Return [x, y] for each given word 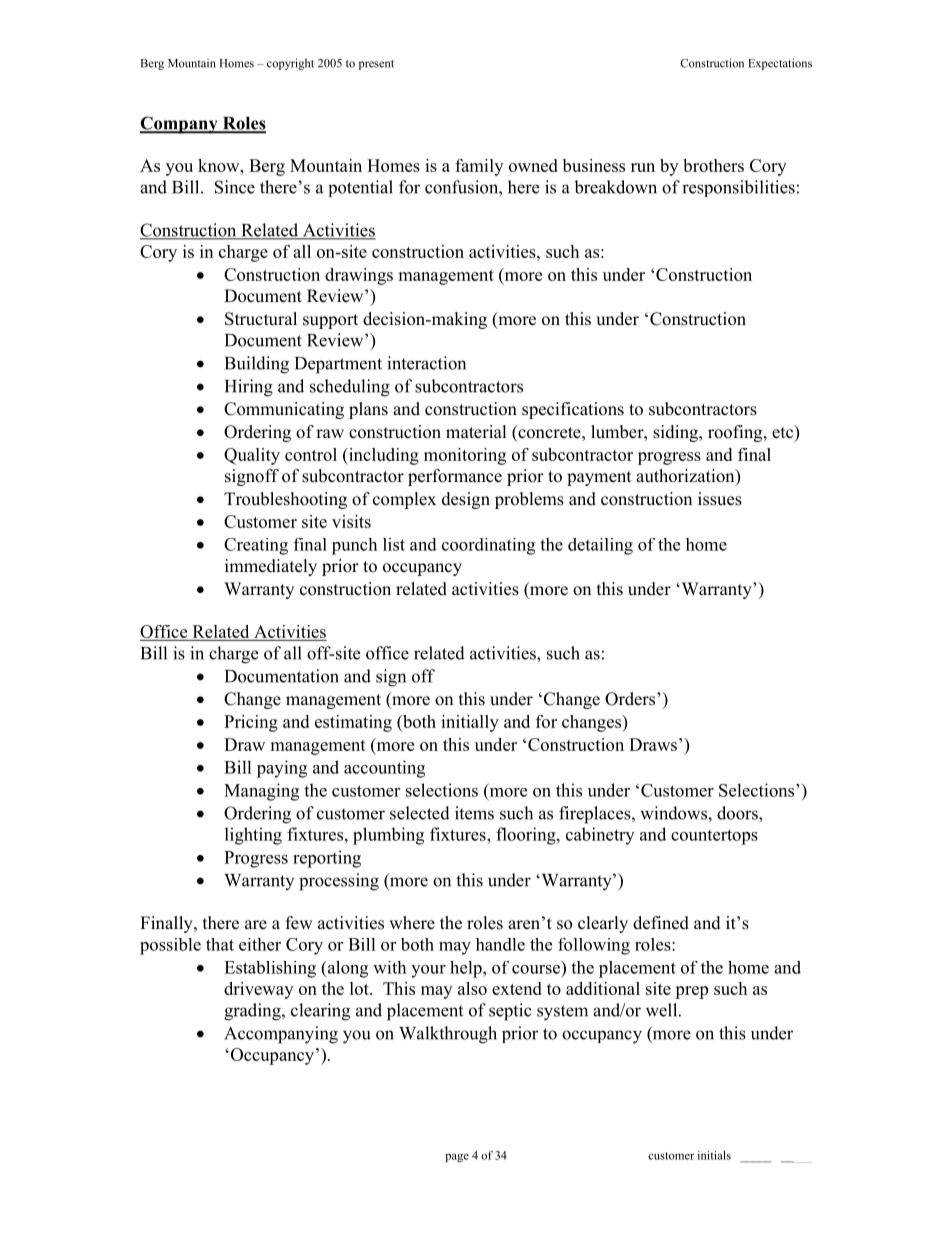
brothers [713, 165]
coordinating [488, 546]
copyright [290, 64]
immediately [271, 567]
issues [720, 499]
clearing [320, 1012]
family [479, 167]
